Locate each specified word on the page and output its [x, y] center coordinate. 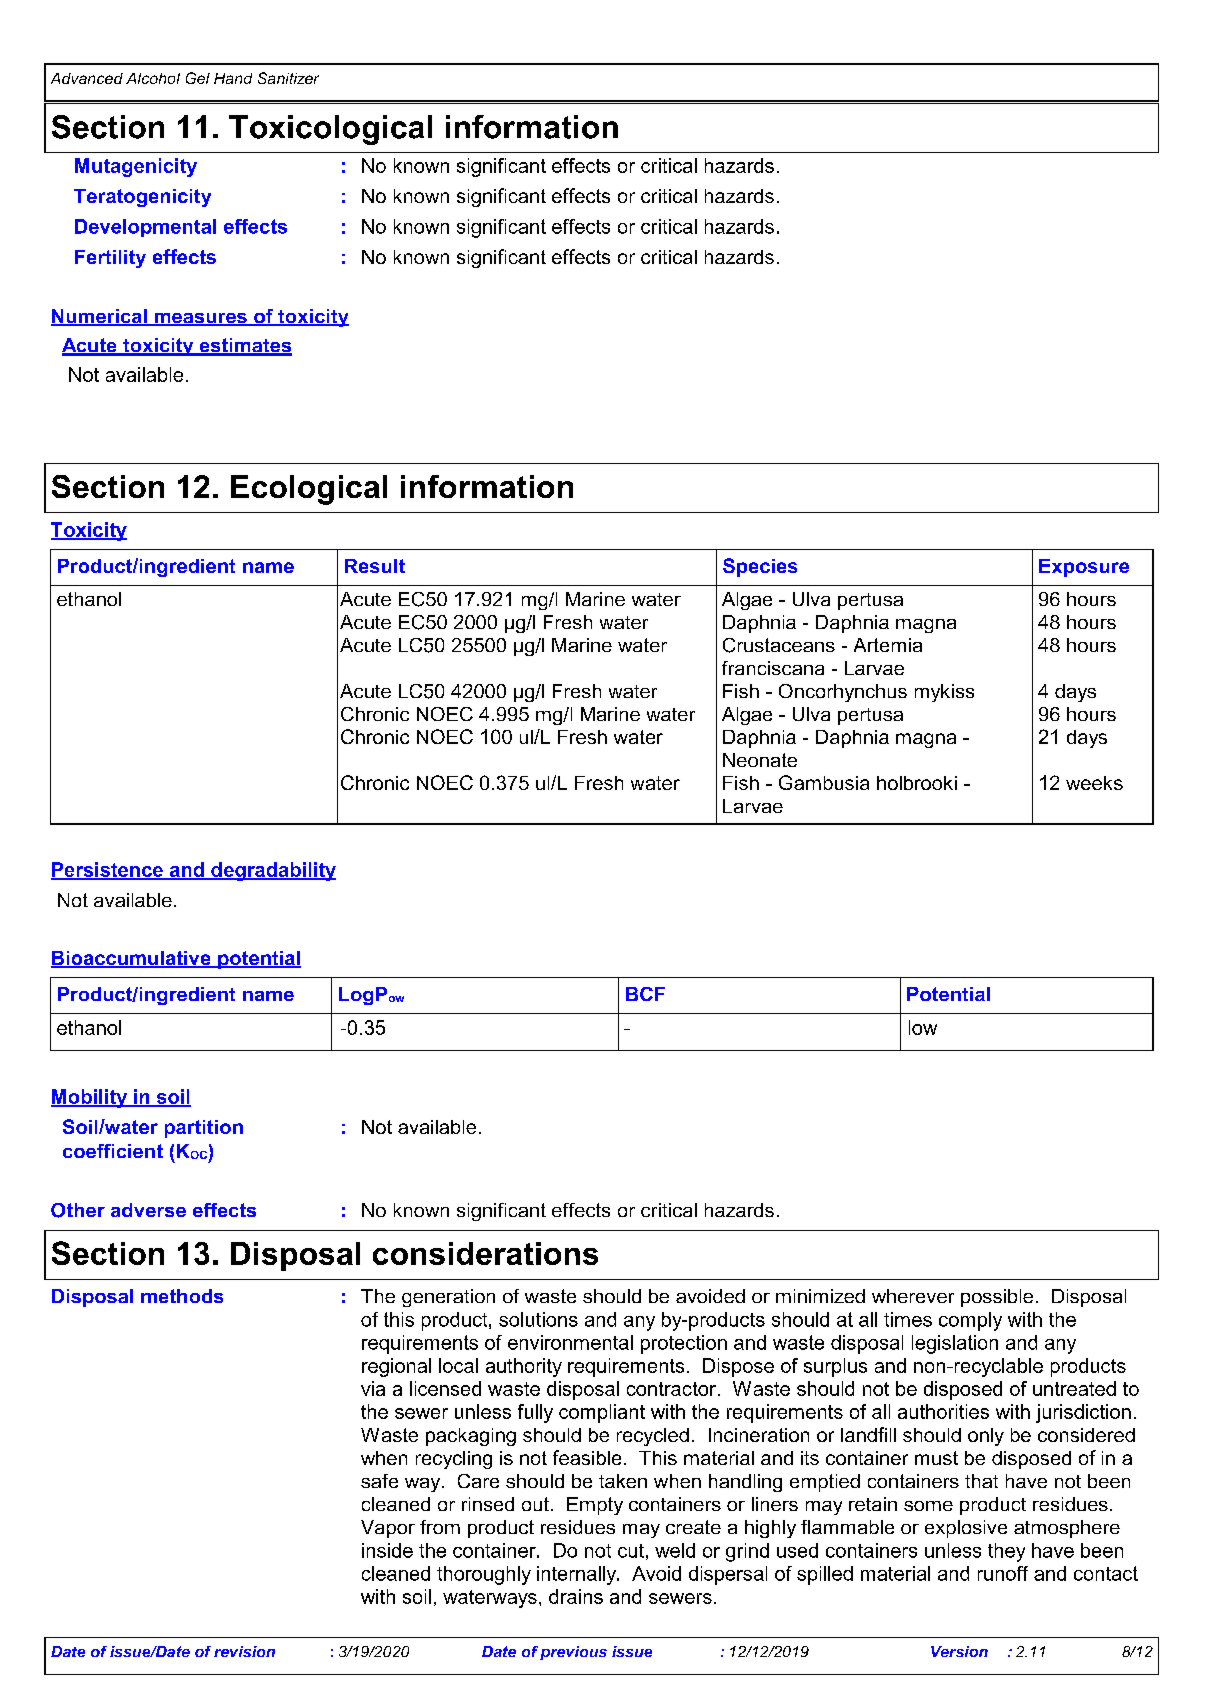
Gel [198, 78]
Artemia [888, 645]
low [923, 1027]
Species [760, 567]
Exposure [1084, 568]
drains [576, 1596]
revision [244, 1651]
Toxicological [330, 130]
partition [204, 1129]
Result [375, 566]
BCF [645, 994]
